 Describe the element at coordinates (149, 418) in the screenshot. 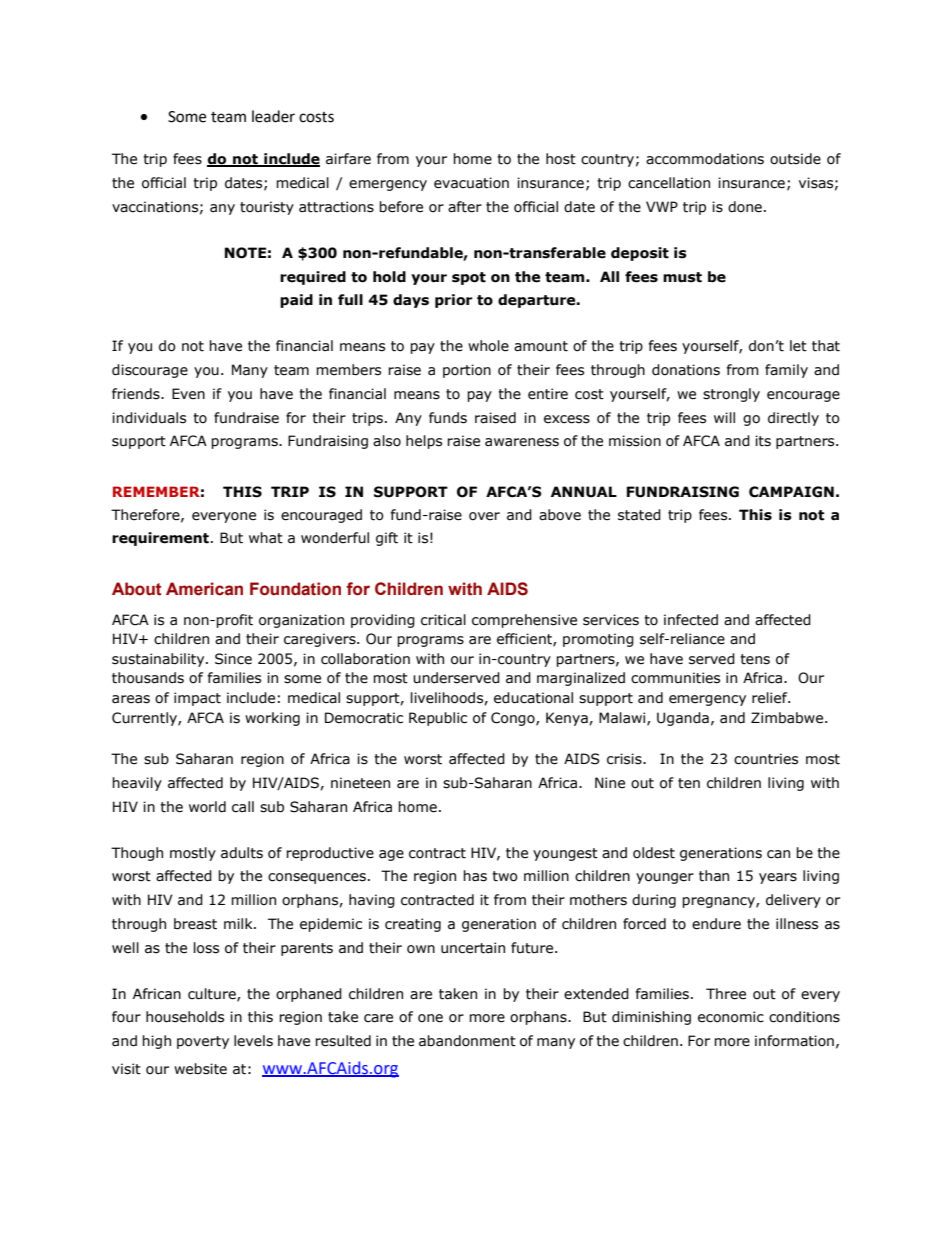

I see `individuals` at that location.
